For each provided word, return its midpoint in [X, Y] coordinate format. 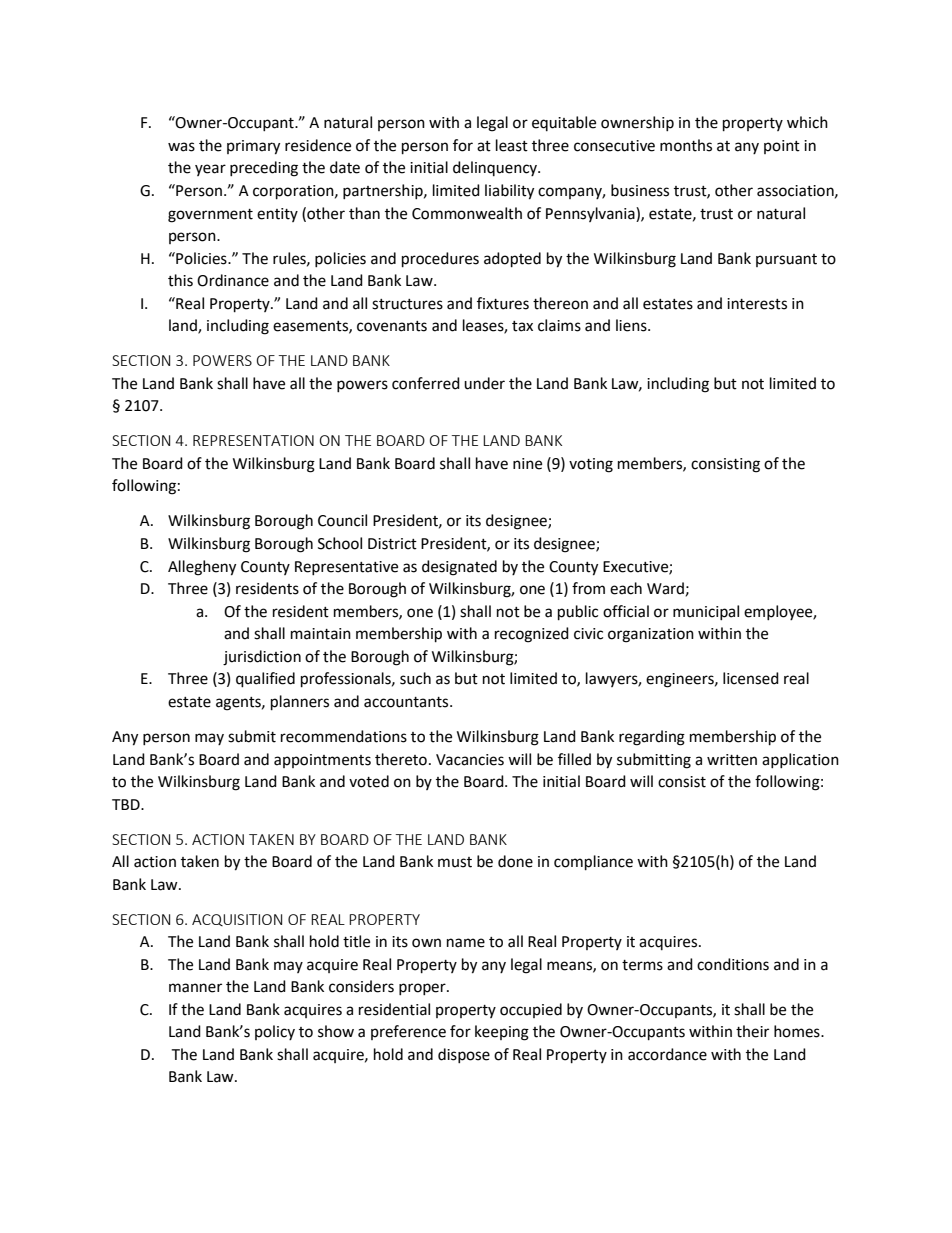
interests [757, 304]
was [181, 147]
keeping [502, 1033]
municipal [706, 612]
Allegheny [202, 568]
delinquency [496, 168]
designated [459, 568]
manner [195, 988]
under [484, 383]
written [732, 760]
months [686, 145]
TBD [127, 804]
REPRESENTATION [253, 440]
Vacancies [470, 760]
